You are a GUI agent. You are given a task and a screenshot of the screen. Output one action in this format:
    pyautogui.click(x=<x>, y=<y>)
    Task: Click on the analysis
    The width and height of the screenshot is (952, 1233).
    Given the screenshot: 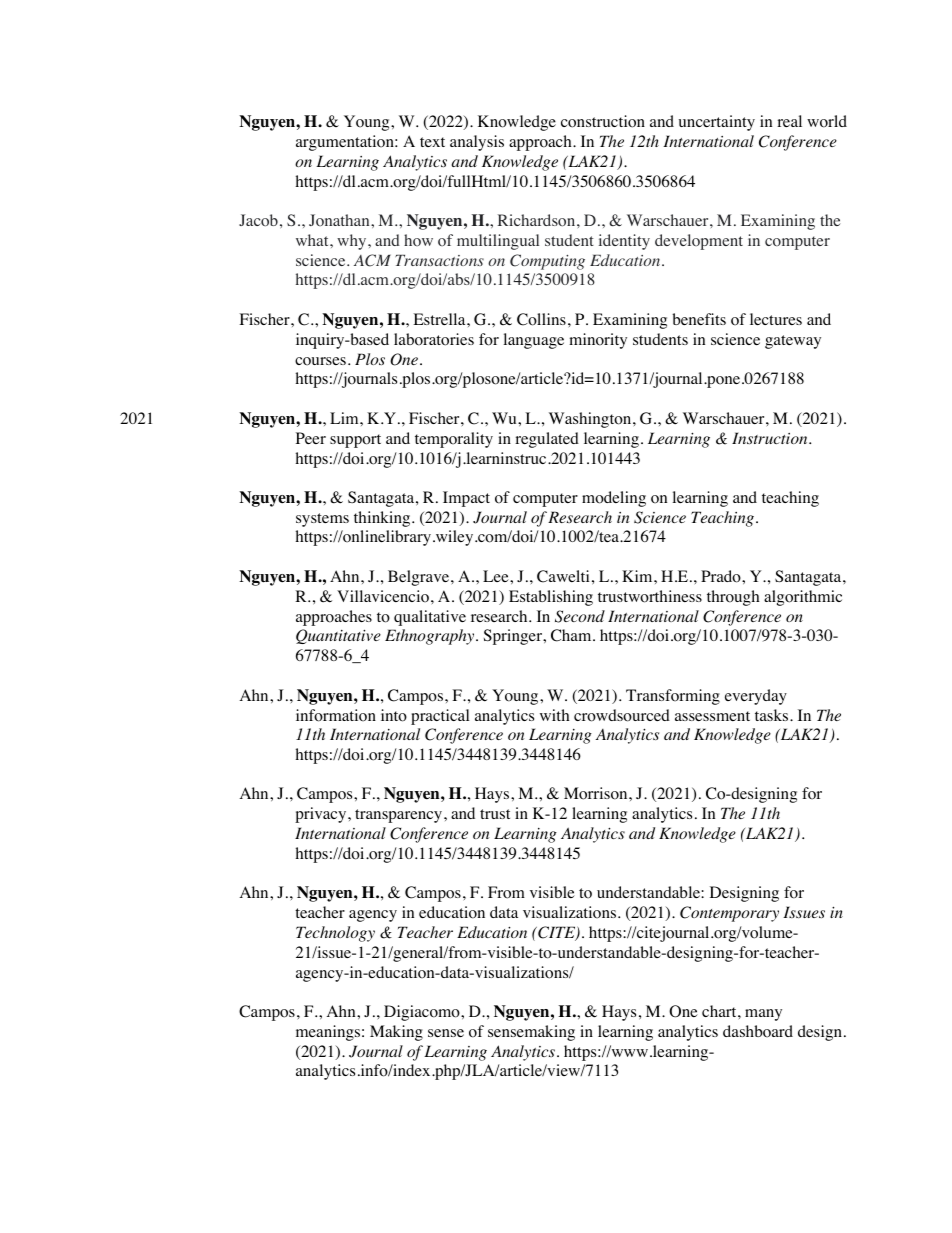 What is the action you would take?
    pyautogui.click(x=477, y=143)
